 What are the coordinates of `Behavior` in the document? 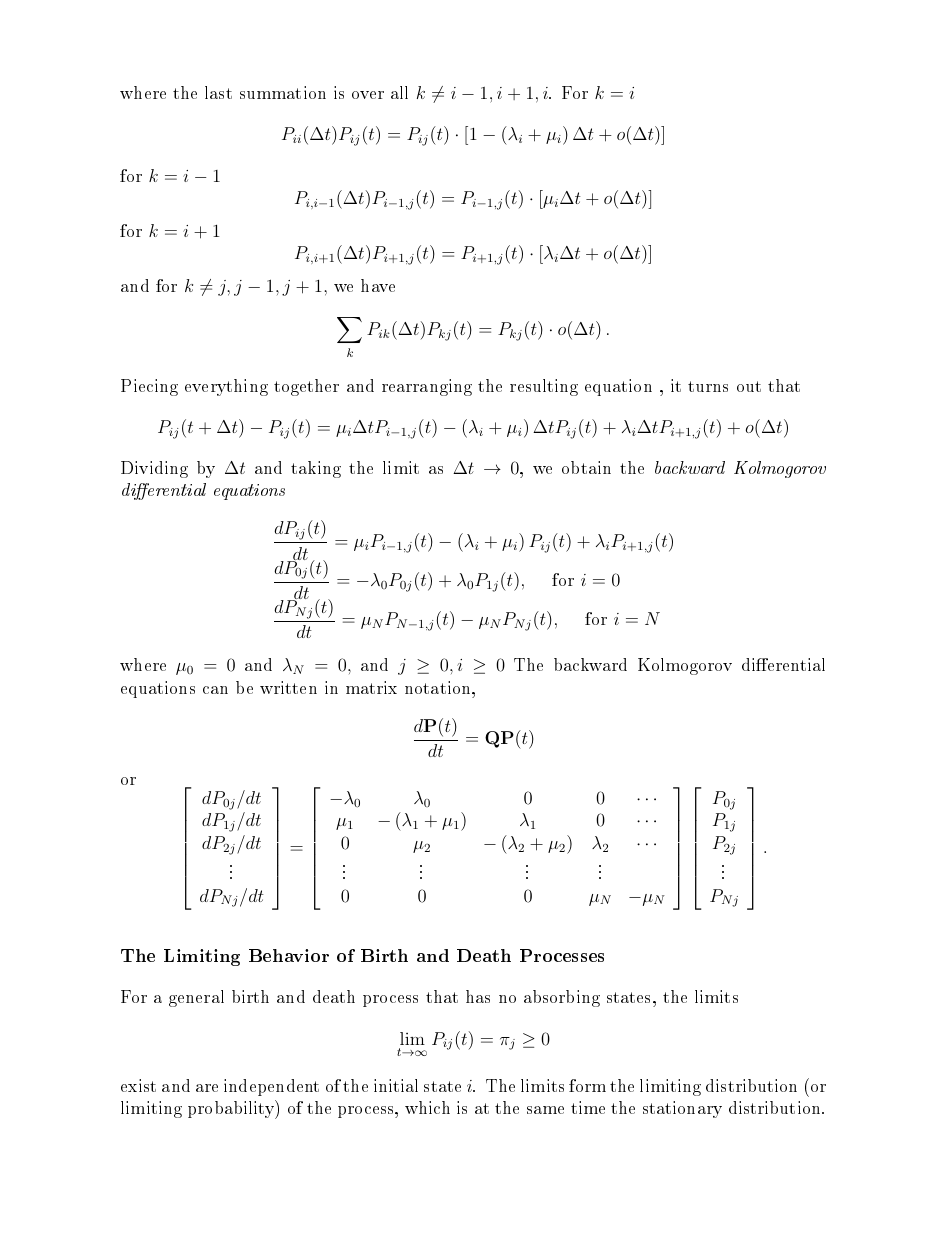 It's located at (289, 955).
